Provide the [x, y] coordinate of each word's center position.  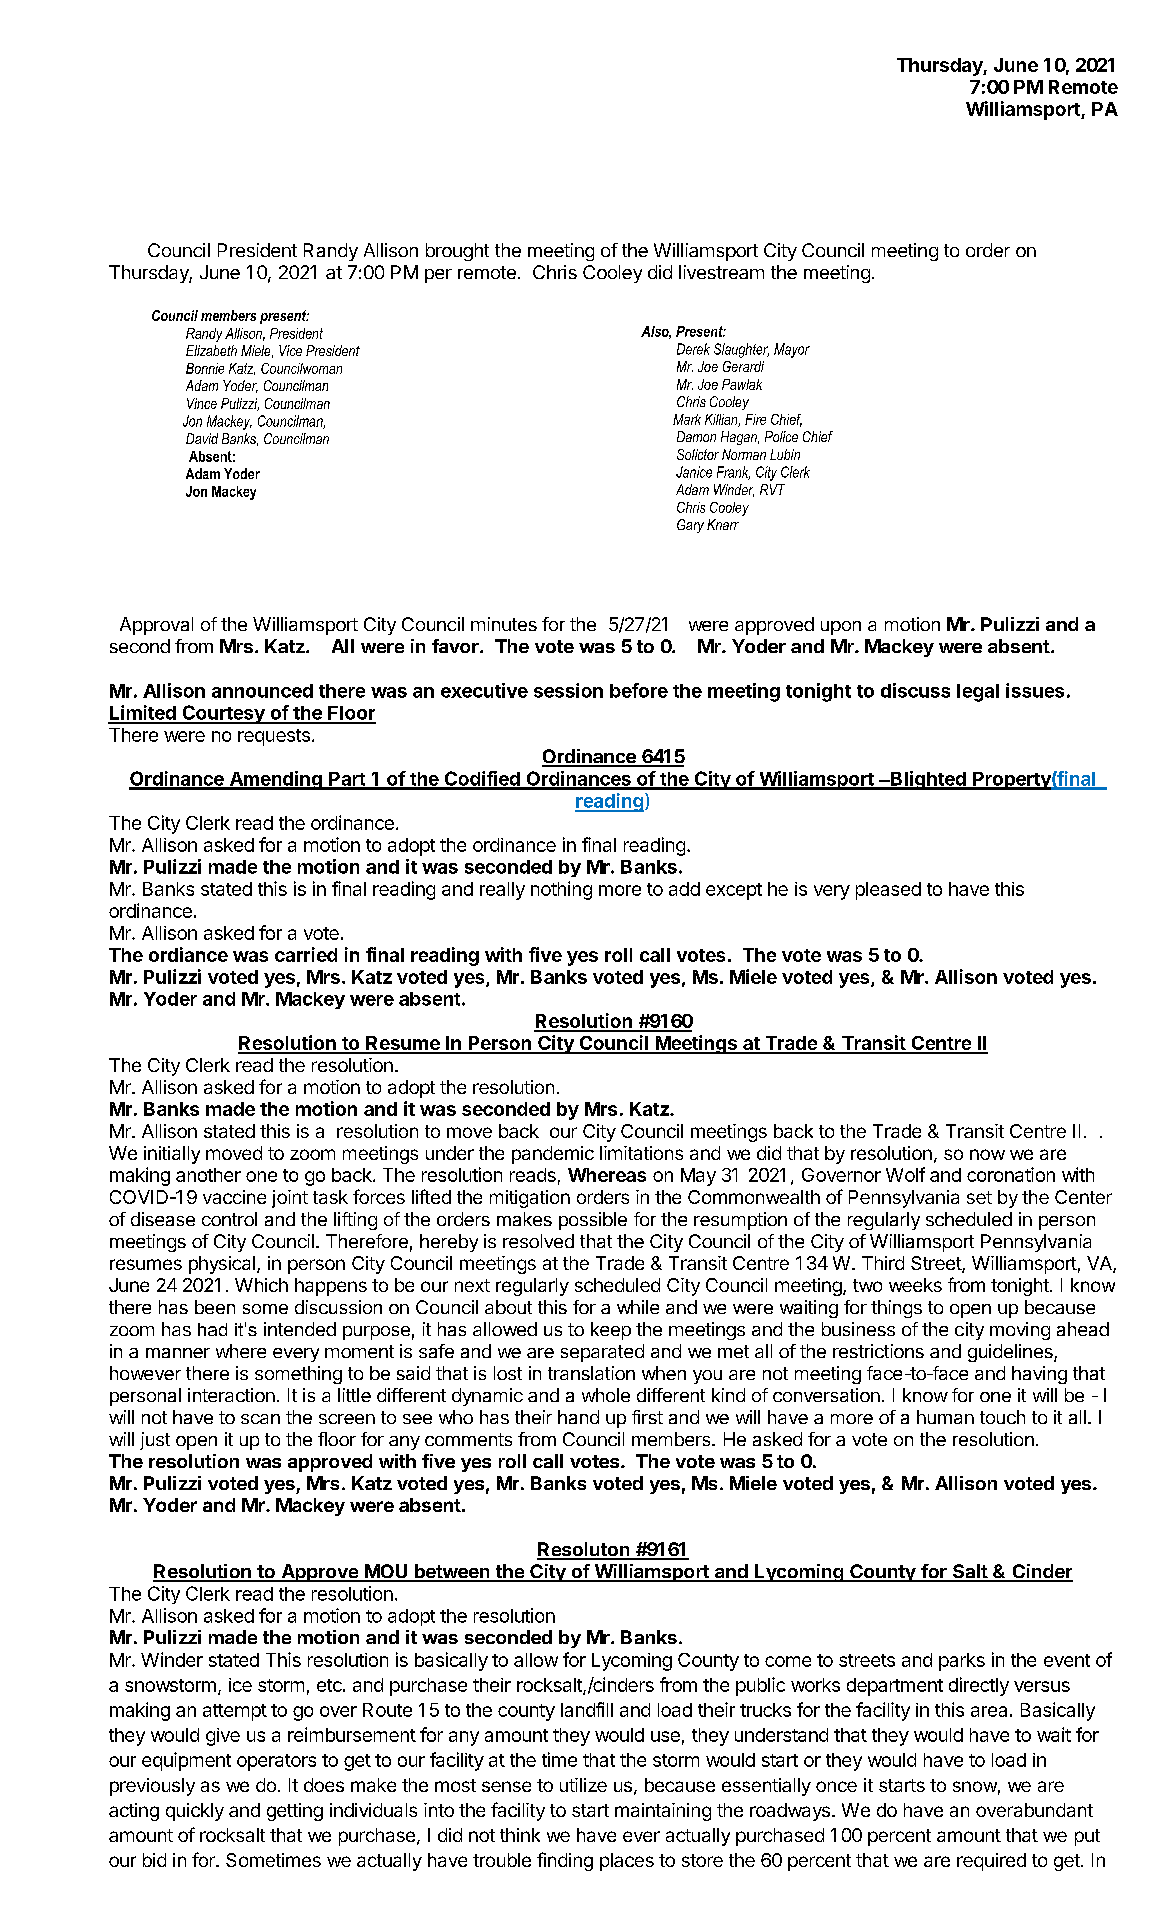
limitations [641, 1153]
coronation [1011, 1174]
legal [978, 693]
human [945, 1417]
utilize [583, 1785]
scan [260, 1419]
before [639, 690]
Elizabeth [211, 350]
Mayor [792, 350]
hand [578, 1417]
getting [295, 1812]
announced [262, 691]
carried [306, 954]
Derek [693, 349]
